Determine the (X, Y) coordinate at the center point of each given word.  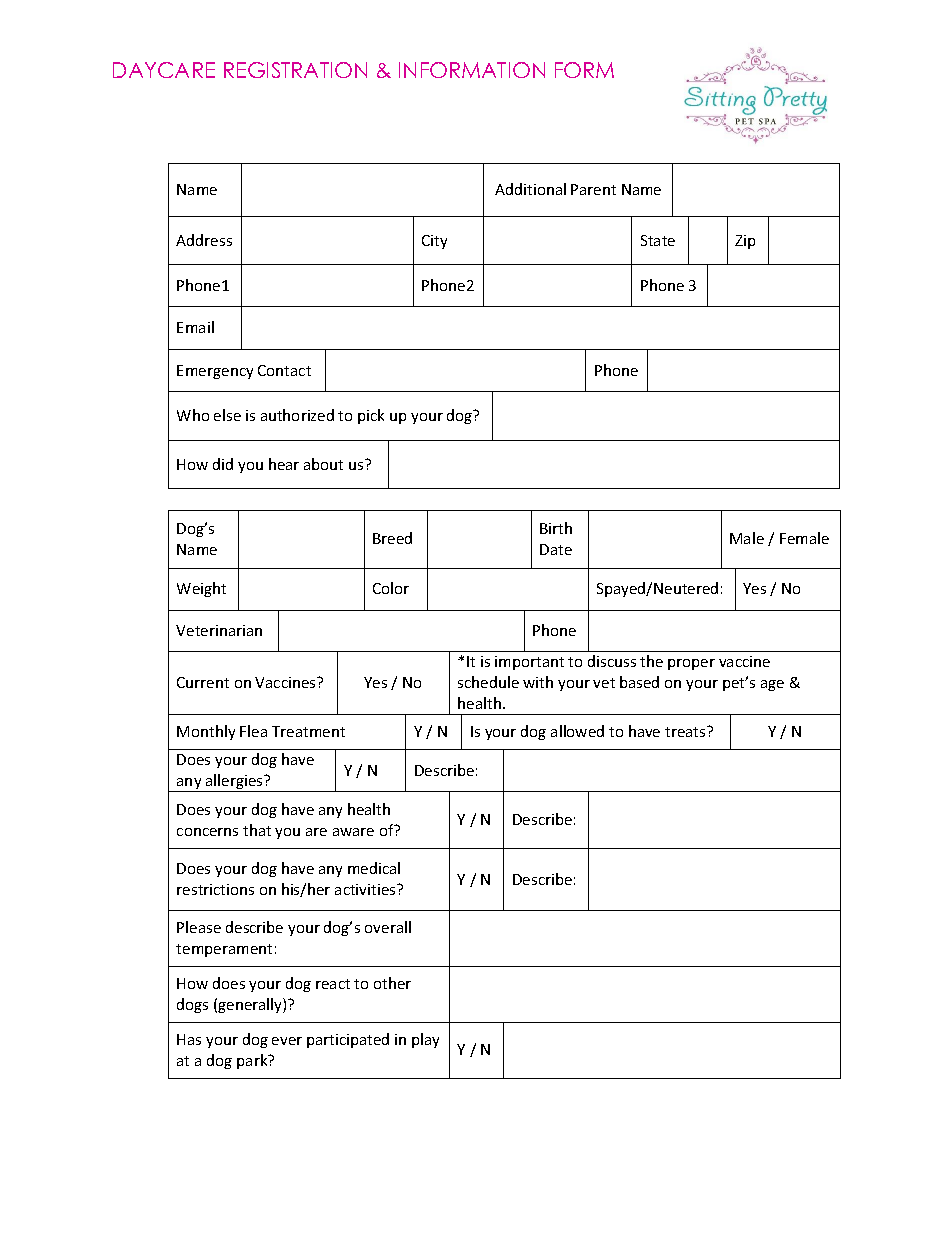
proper (691, 664)
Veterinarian (219, 630)
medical (374, 868)
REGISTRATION (295, 70)
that (257, 830)
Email (195, 327)
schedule (488, 682)
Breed (392, 538)
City (434, 242)
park (253, 1061)
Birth (556, 528)
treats (686, 731)
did (223, 464)
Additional (530, 189)
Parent (593, 189)
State (658, 240)
